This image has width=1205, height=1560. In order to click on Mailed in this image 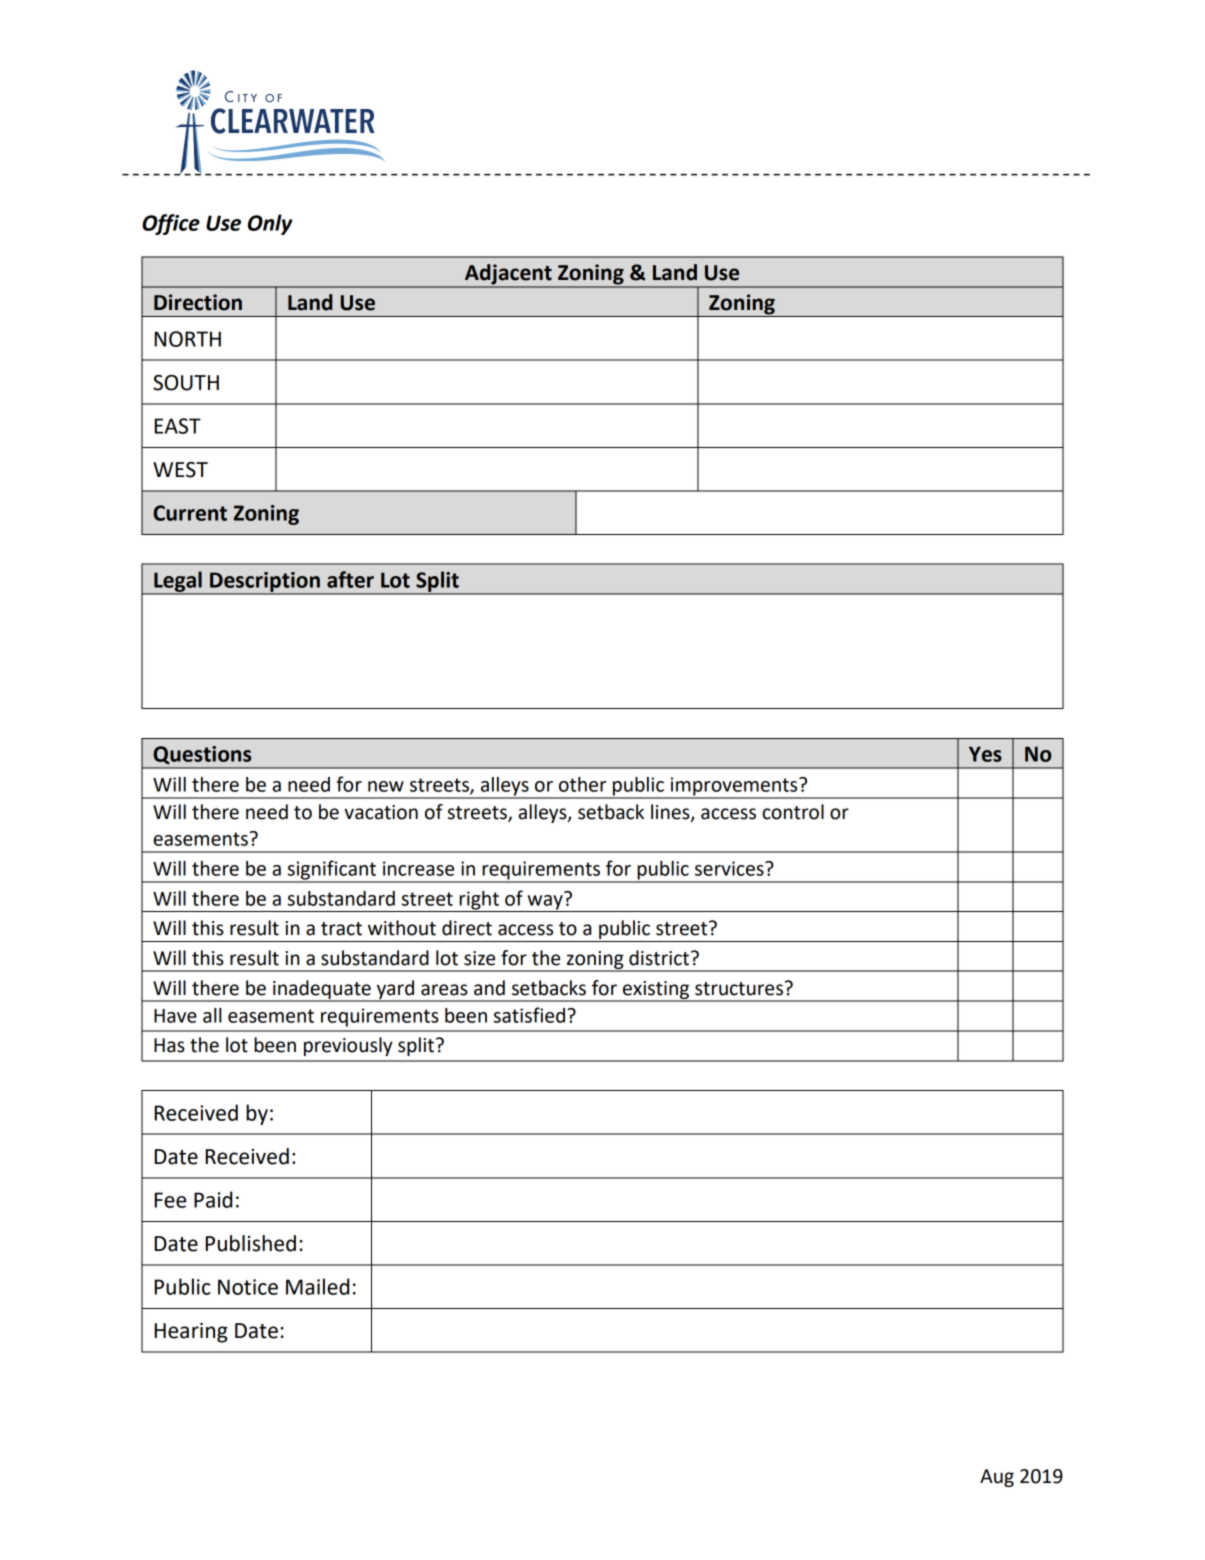, I will do `click(317, 1286)`.
